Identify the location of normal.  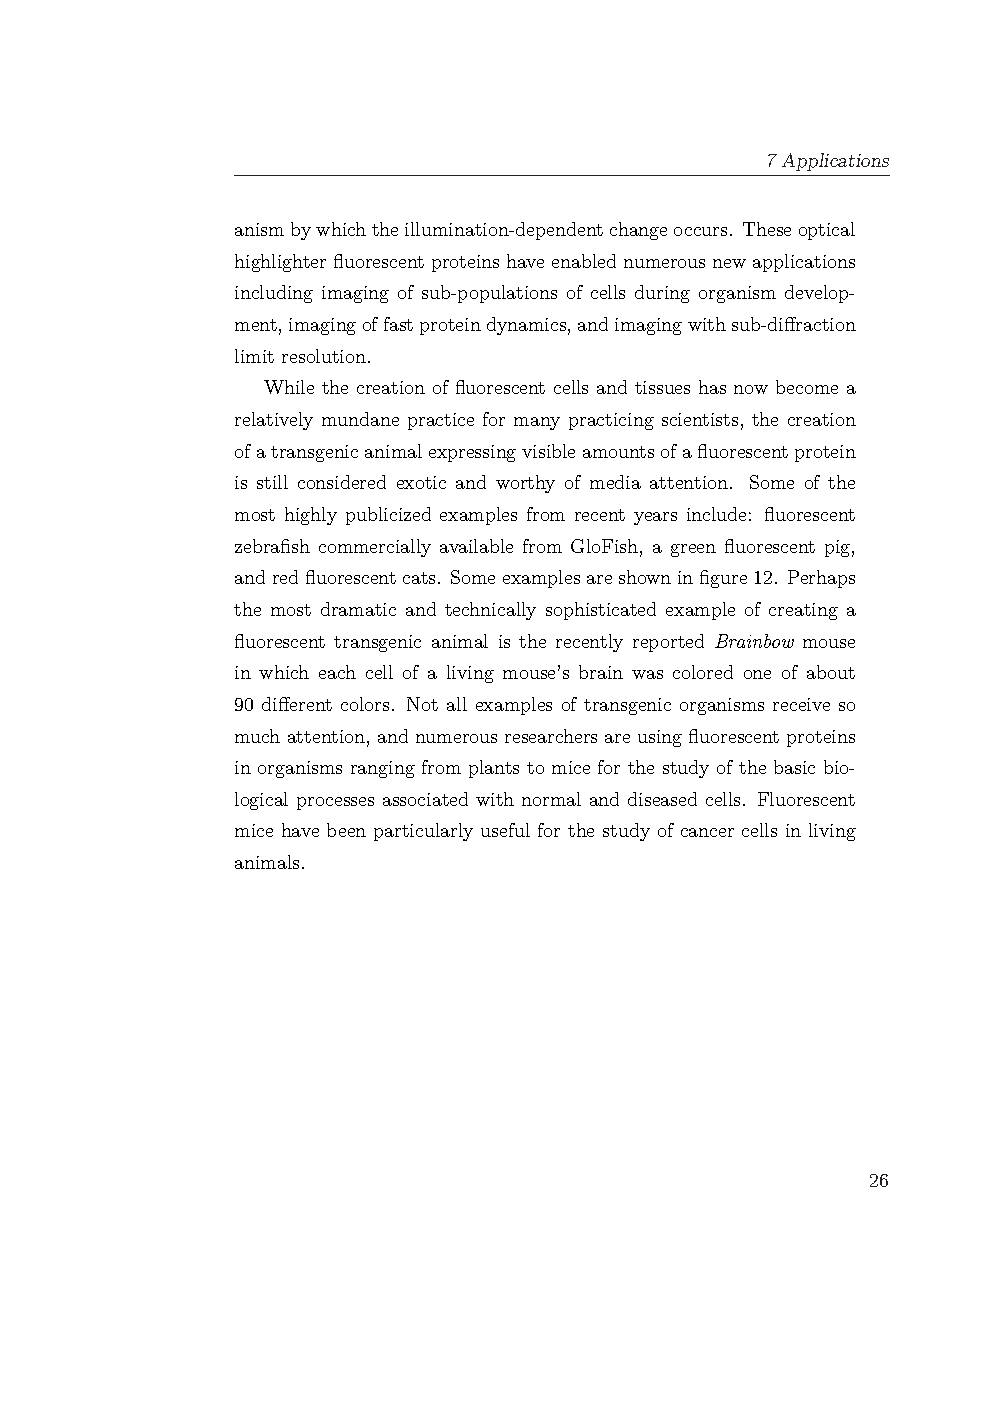
(551, 799).
